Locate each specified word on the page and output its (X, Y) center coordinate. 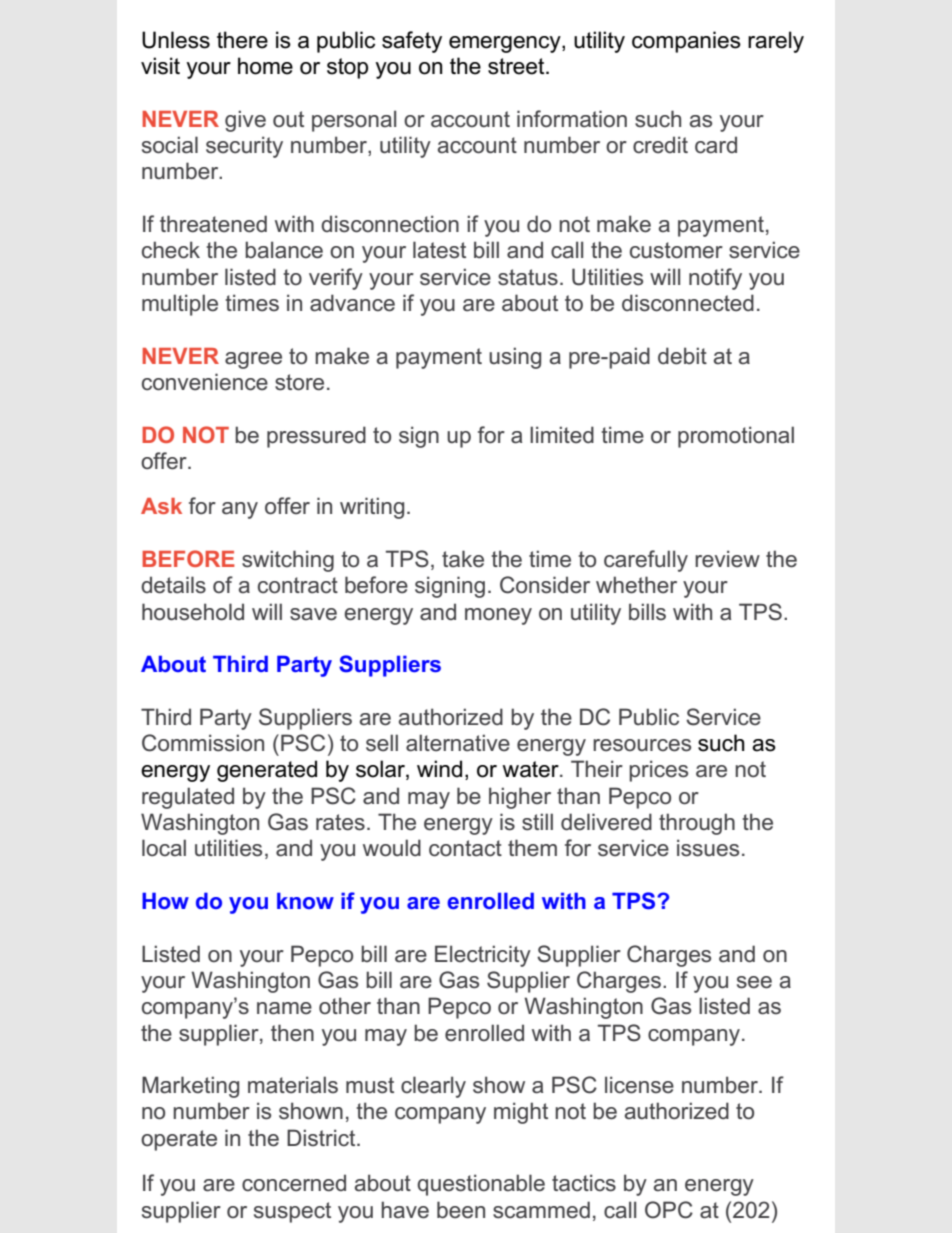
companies (686, 42)
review (727, 559)
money (498, 616)
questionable (481, 1185)
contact (465, 848)
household (193, 612)
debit (682, 356)
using (515, 358)
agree (253, 360)
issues (708, 848)
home (265, 66)
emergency (506, 44)
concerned (294, 1183)
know (305, 900)
